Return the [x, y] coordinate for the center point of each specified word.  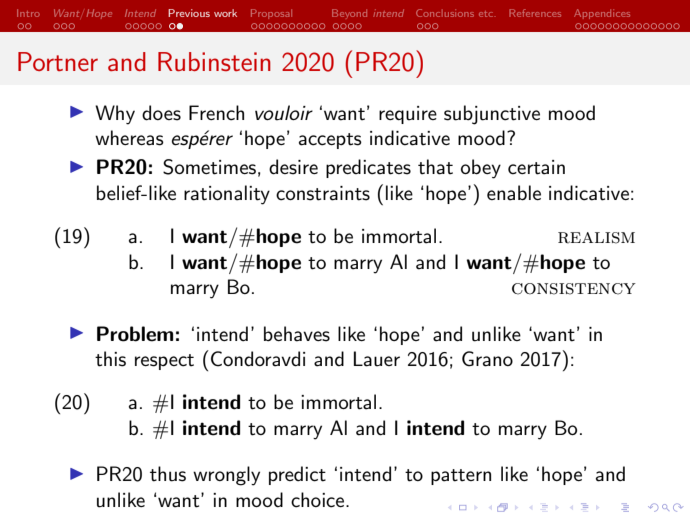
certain [536, 167]
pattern [461, 477]
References [535, 13]
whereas [129, 138]
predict [297, 475]
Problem [135, 334]
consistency [574, 289]
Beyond [349, 14]
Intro [28, 13]
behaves [297, 334]
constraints [323, 193]
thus [168, 474]
